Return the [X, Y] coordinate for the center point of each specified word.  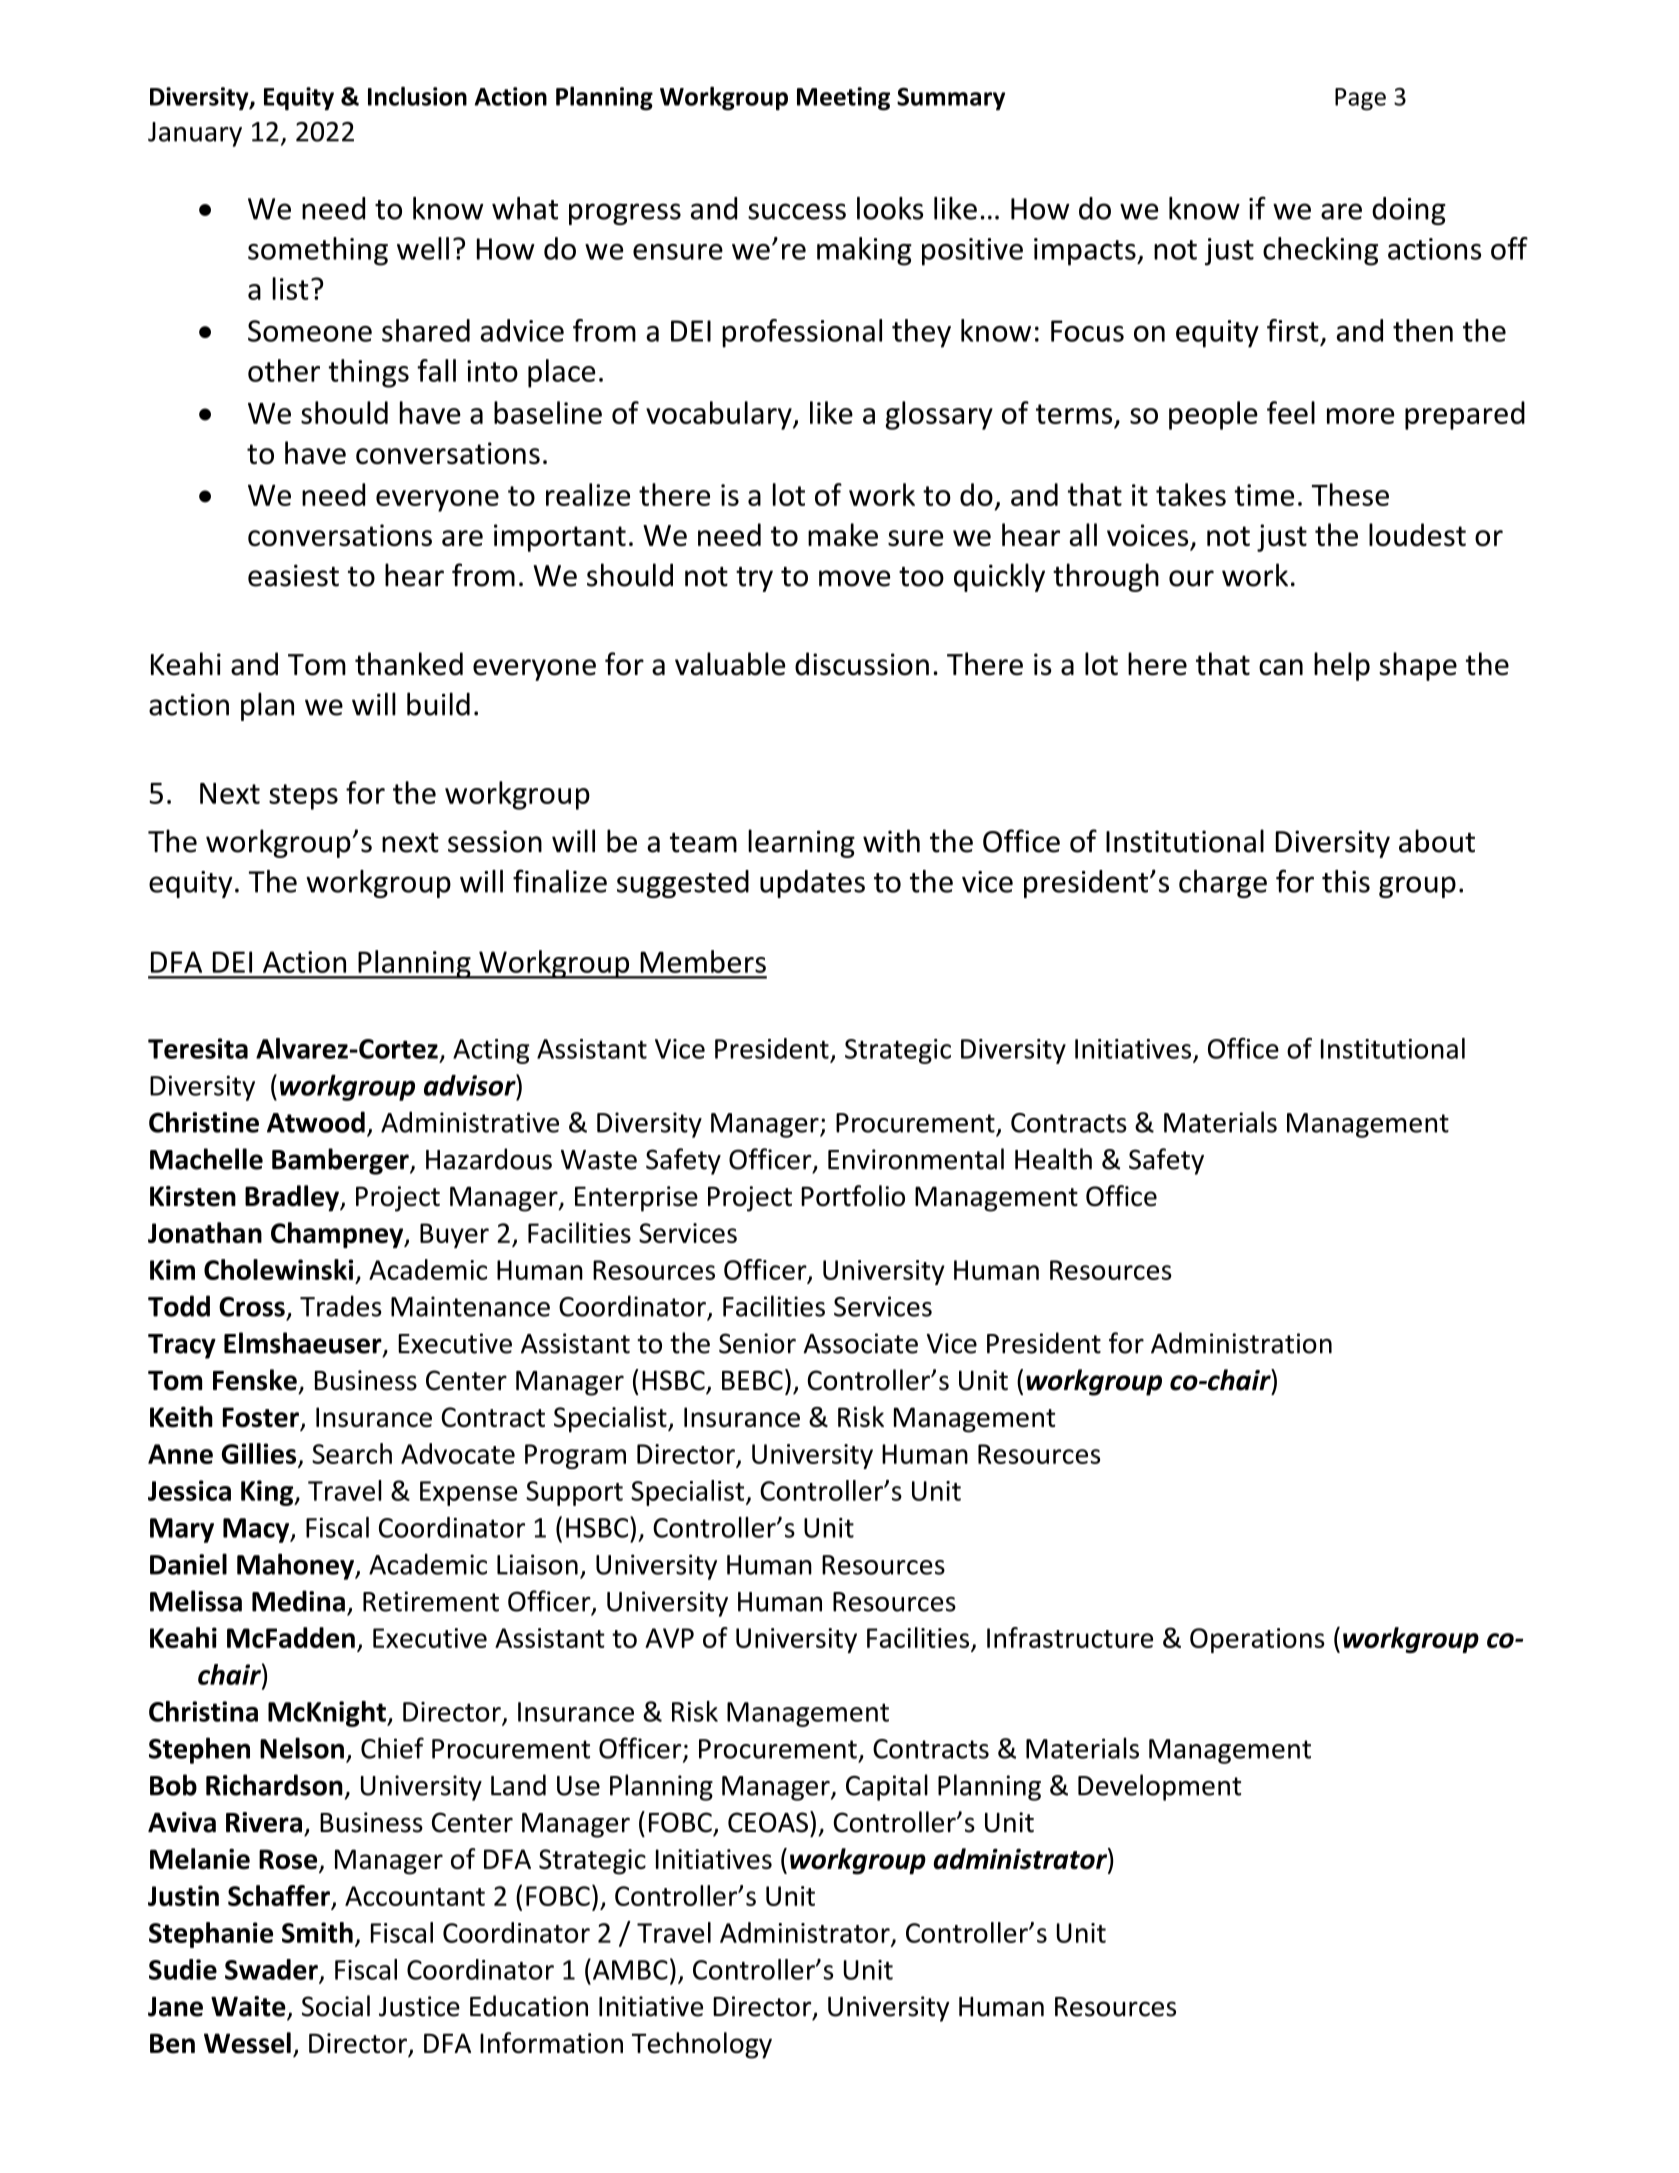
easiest [293, 575]
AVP [669, 1638]
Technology [702, 2045]
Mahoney [296, 1566]
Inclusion [417, 96]
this [1346, 881]
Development [1159, 1787]
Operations [1257, 1640]
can [1281, 667]
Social [336, 2006]
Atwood [316, 1122]
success [797, 211]
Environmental [916, 1159]
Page [1360, 99]
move [854, 578]
